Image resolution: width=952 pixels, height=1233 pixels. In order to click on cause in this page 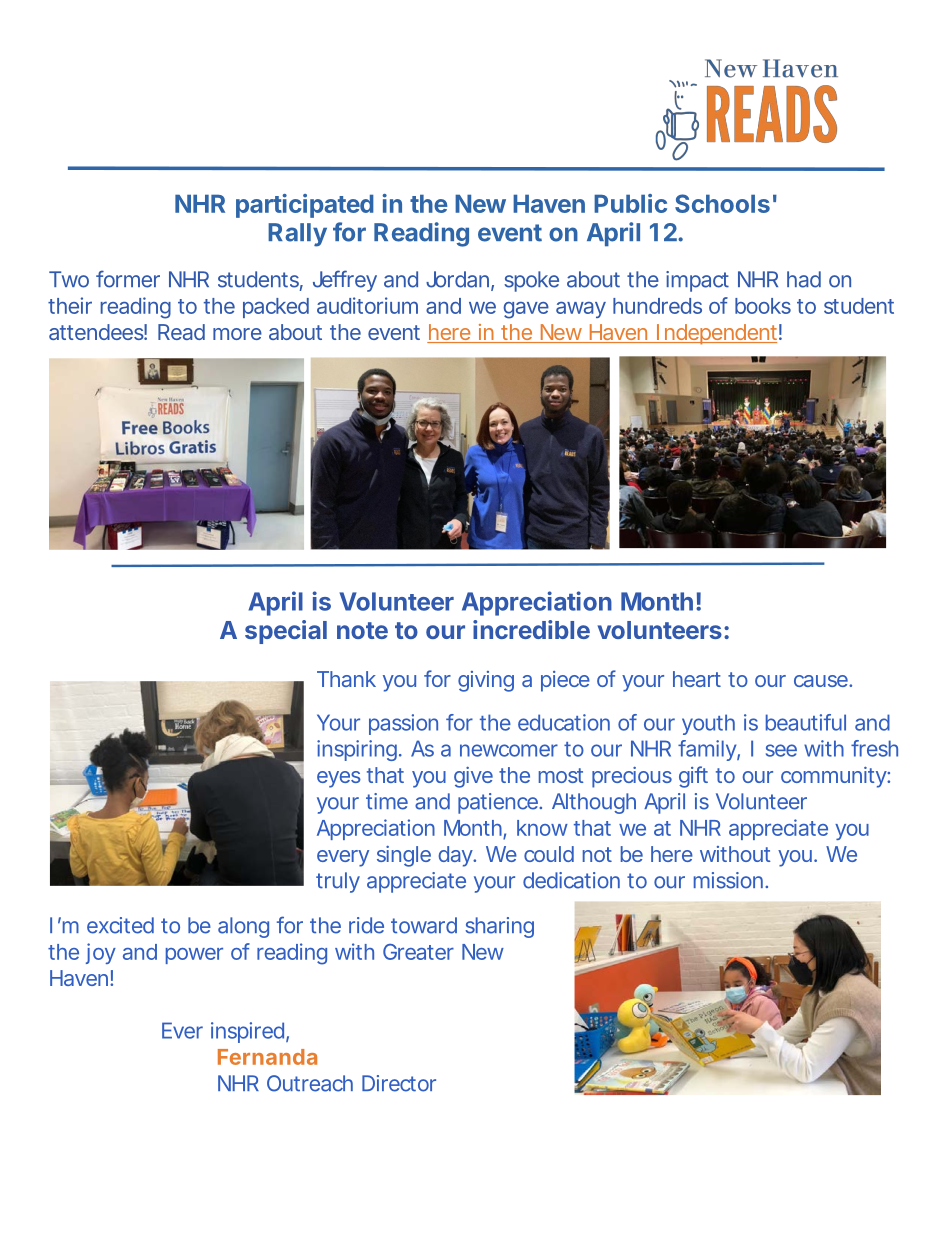, I will do `click(823, 681)`.
